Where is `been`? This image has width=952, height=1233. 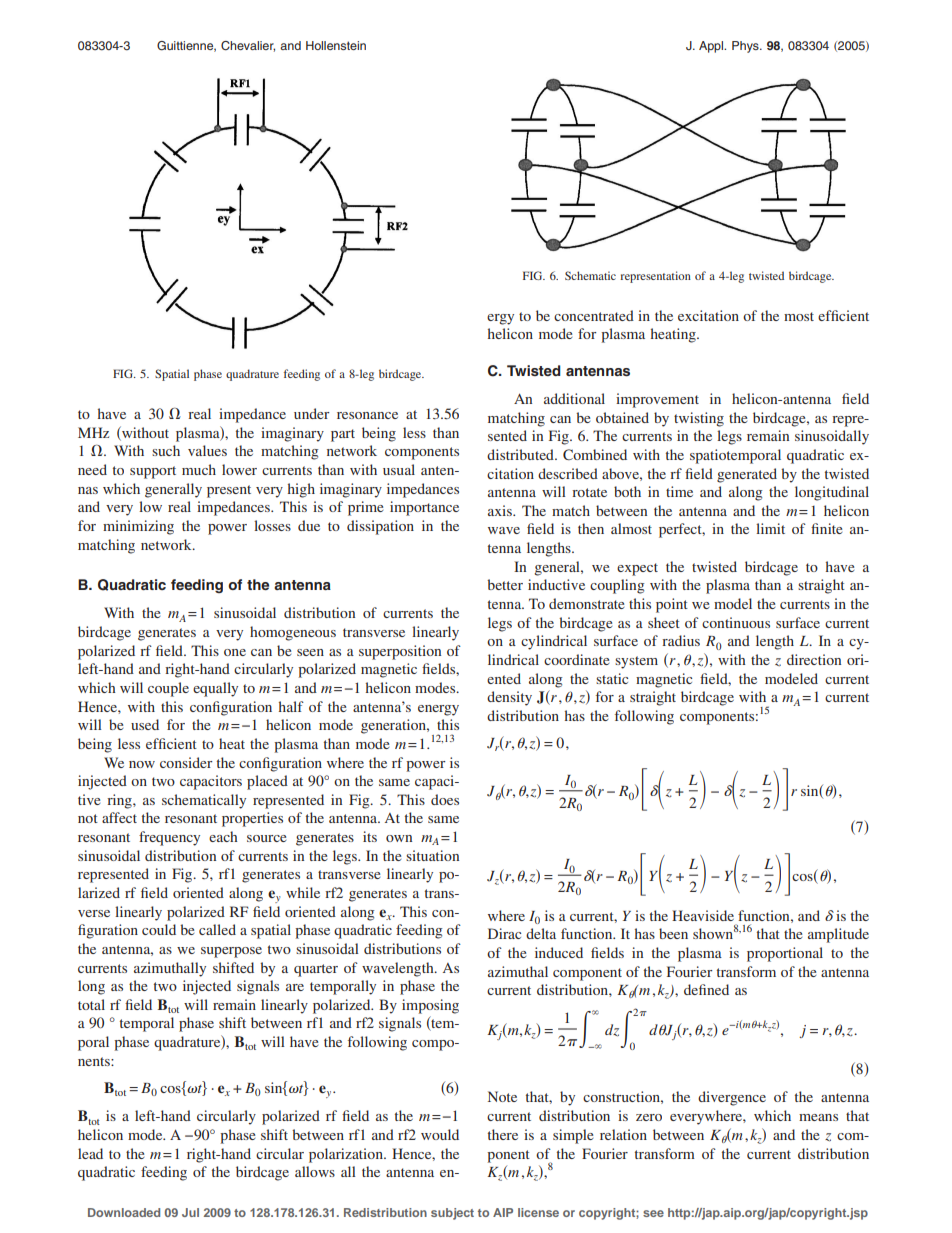
been is located at coordinates (673, 933).
